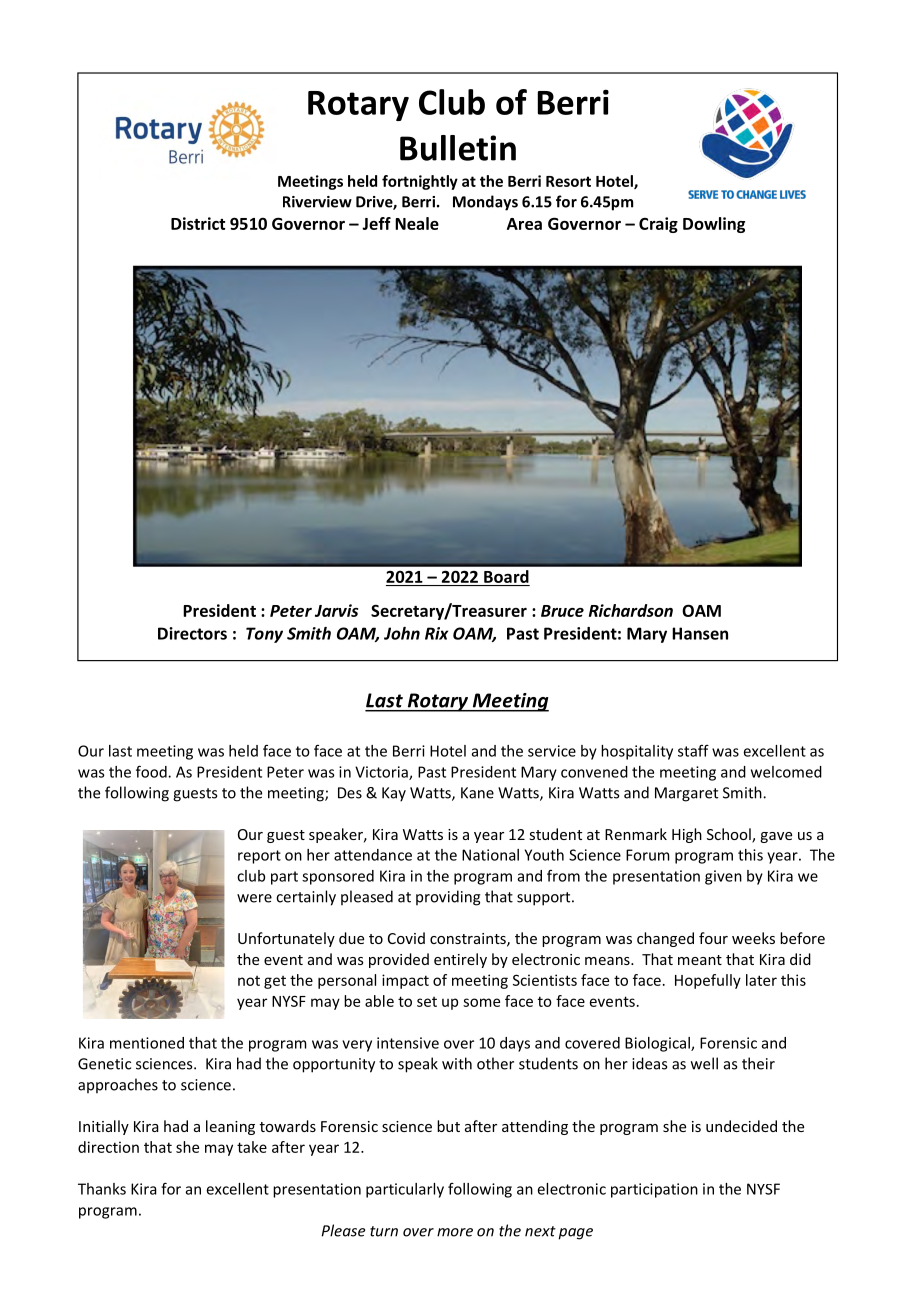  Describe the element at coordinates (264, 635) in the image. I see `Tony` at that location.
